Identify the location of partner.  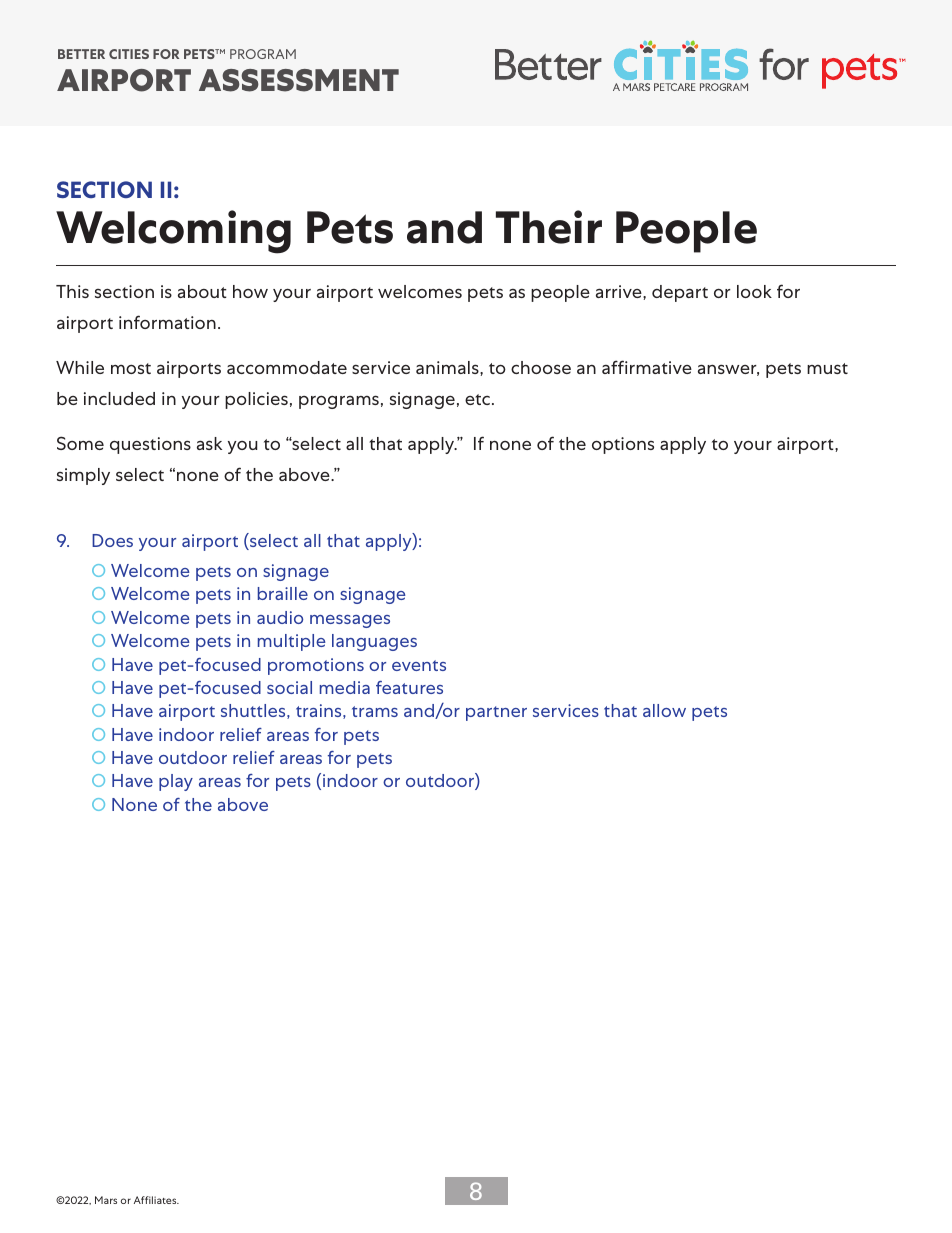
(496, 713).
